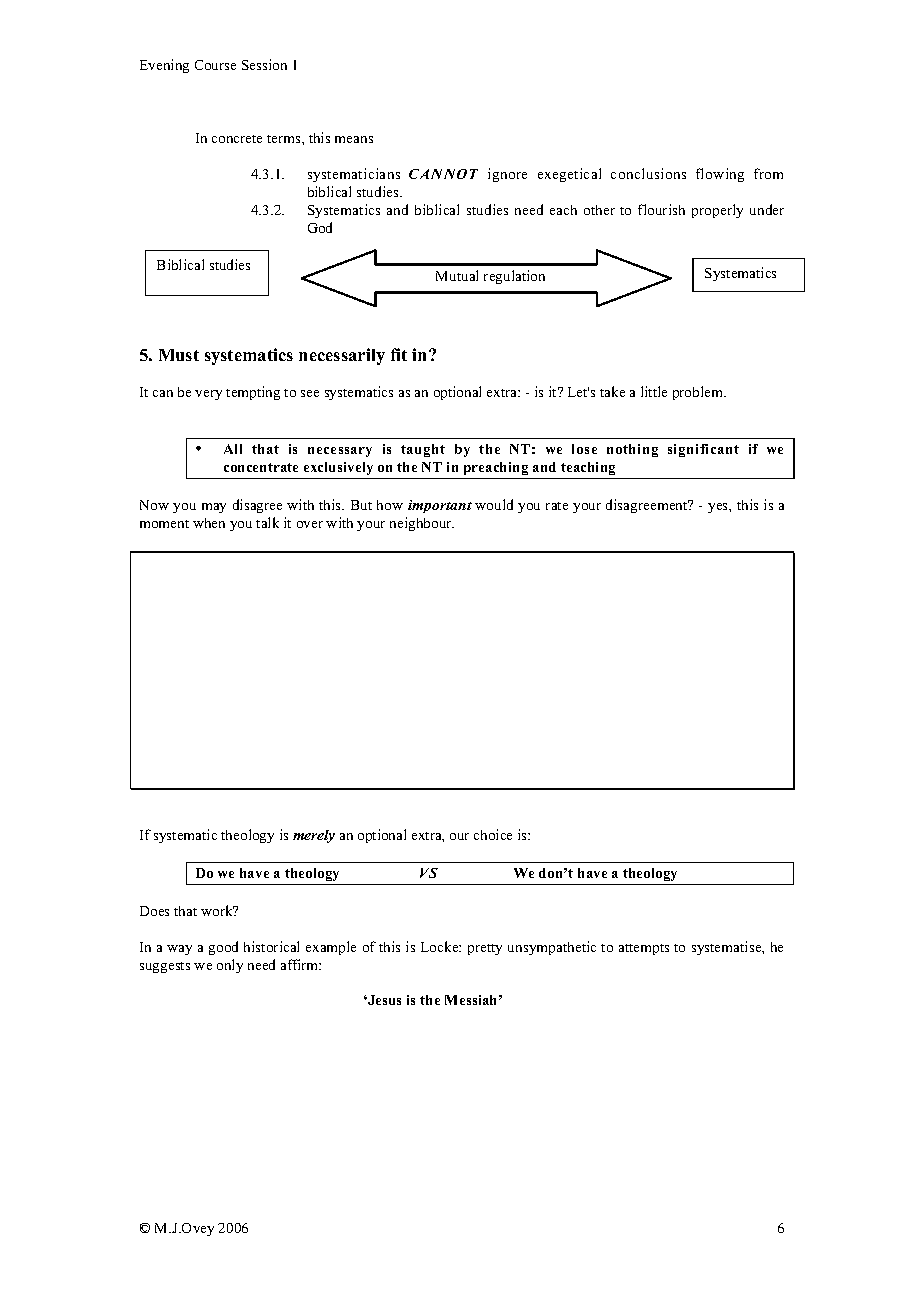 This screenshot has width=924, height=1308. Describe the element at coordinates (443, 174) in the screenshot. I see `CANNOT` at that location.
